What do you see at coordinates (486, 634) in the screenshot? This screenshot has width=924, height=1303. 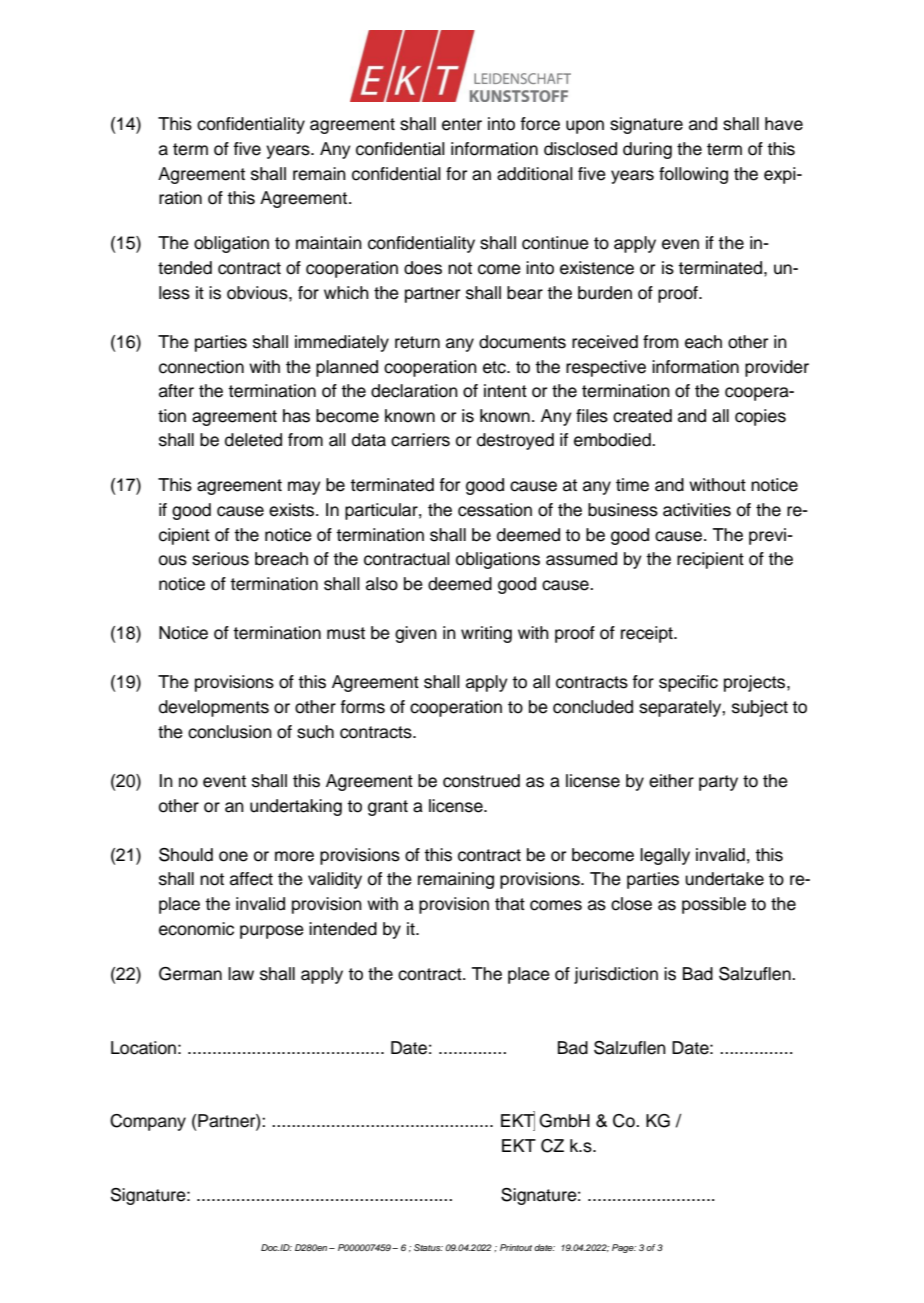 I see `writing` at bounding box center [486, 634].
